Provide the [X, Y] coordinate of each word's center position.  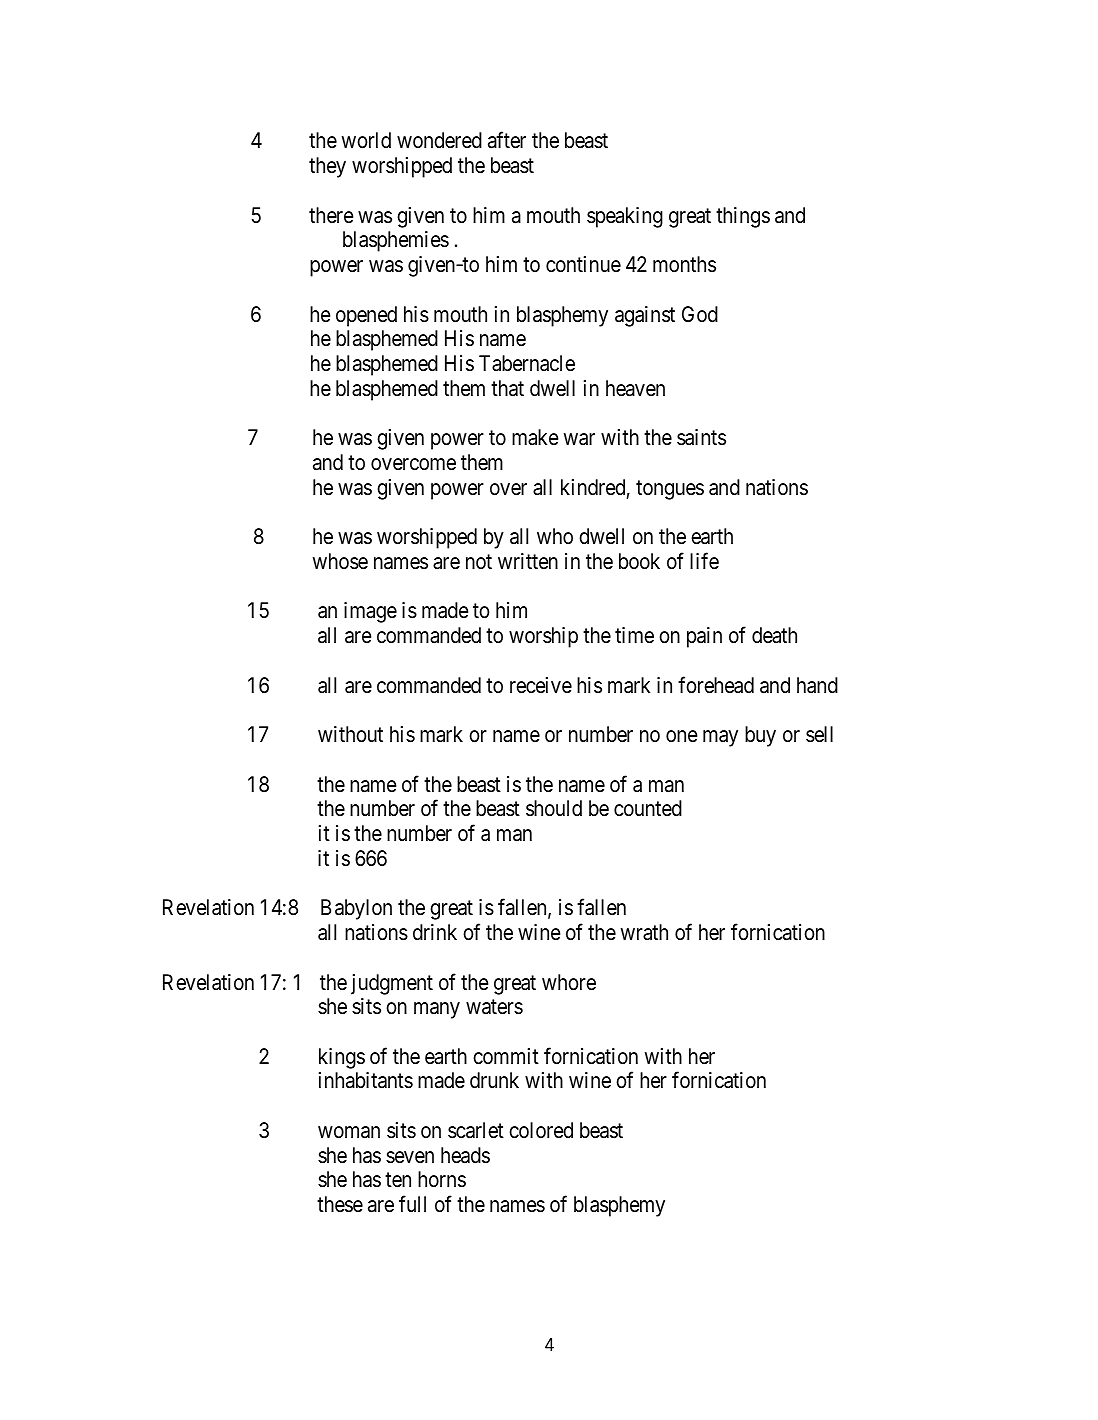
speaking [625, 217]
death [774, 635]
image [370, 612]
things [743, 217]
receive [541, 685]
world [366, 140]
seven [410, 1157]
